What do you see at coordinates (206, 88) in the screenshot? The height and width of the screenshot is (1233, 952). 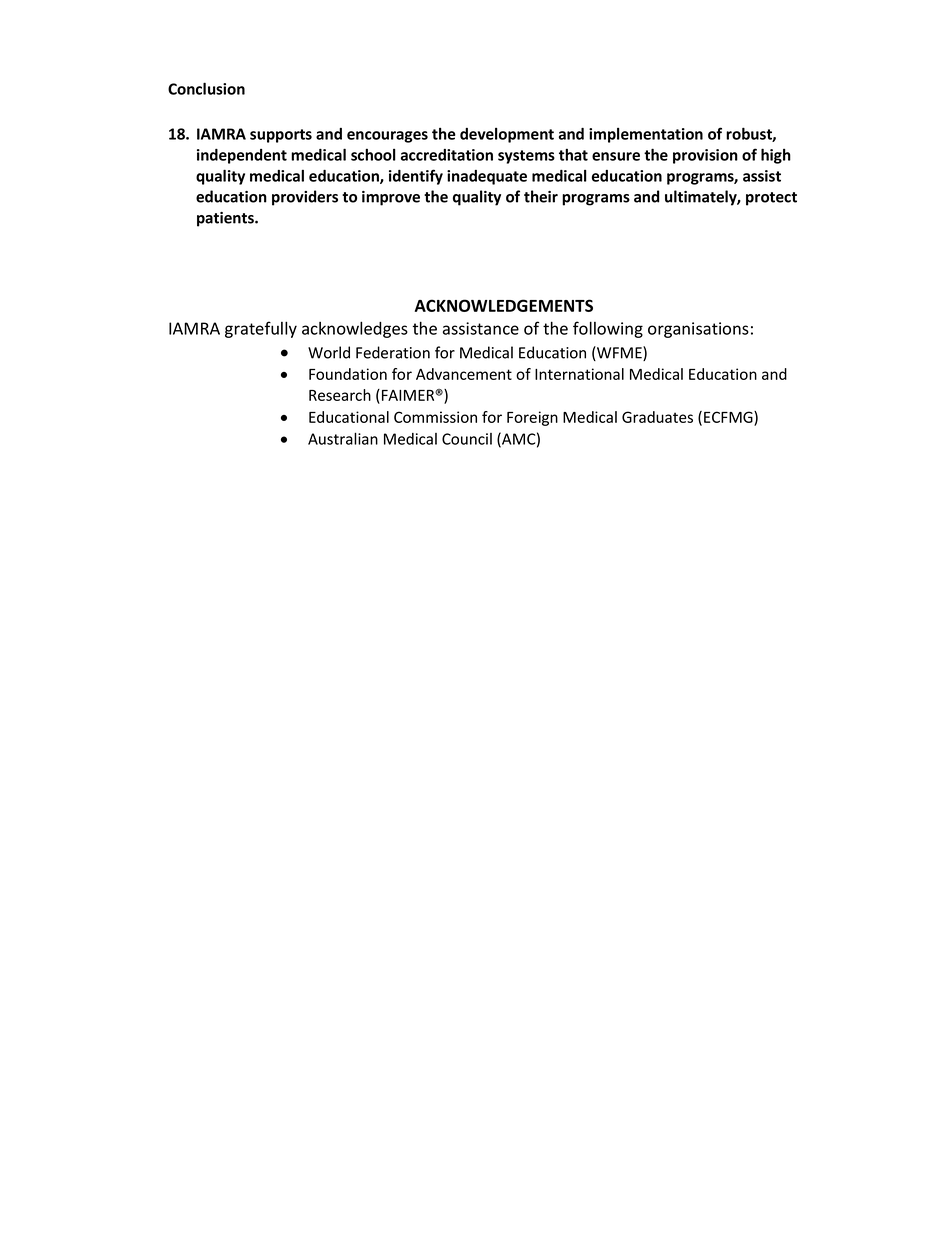 I see `Conclusion` at bounding box center [206, 88].
